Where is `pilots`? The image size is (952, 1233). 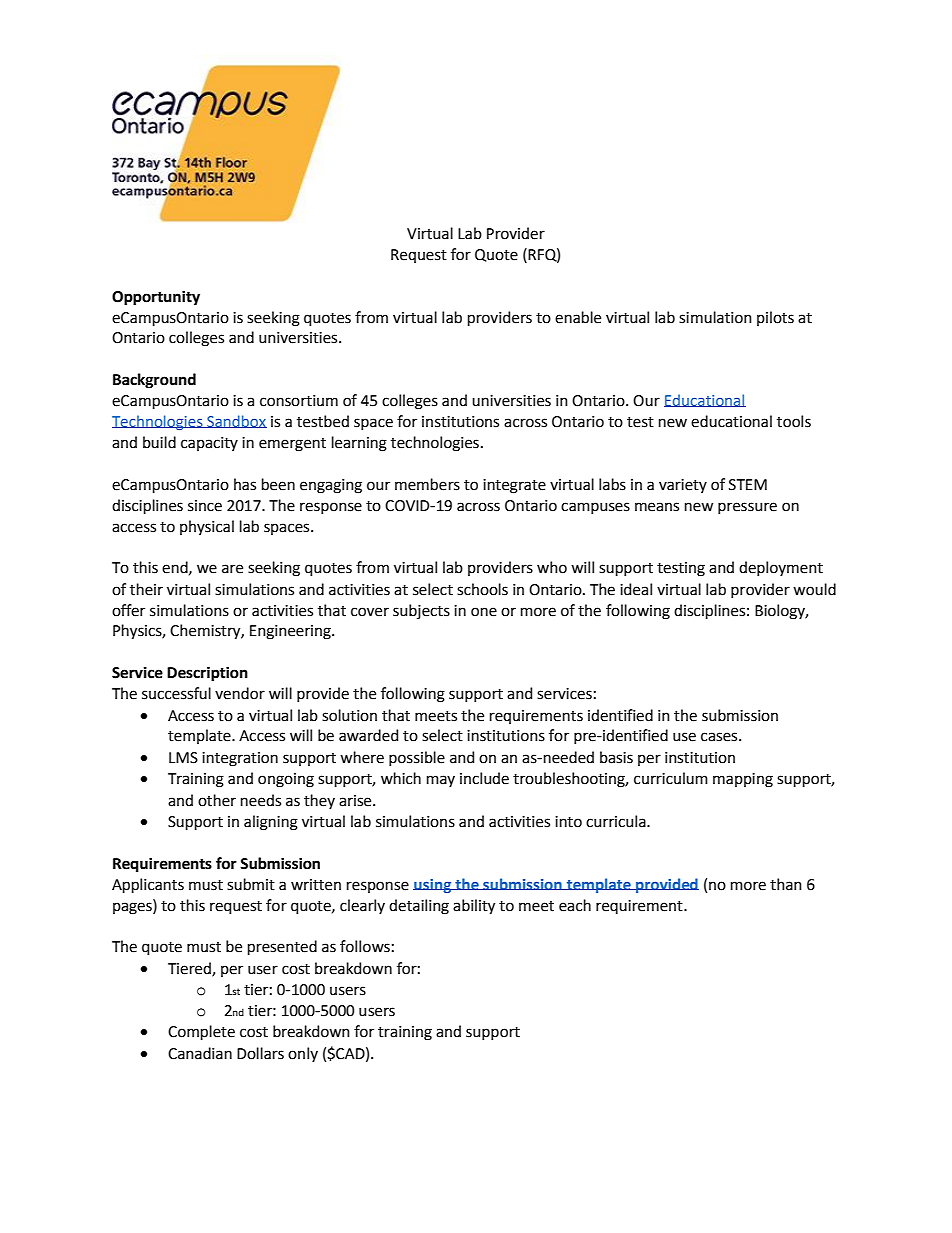
pilots is located at coordinates (775, 318).
